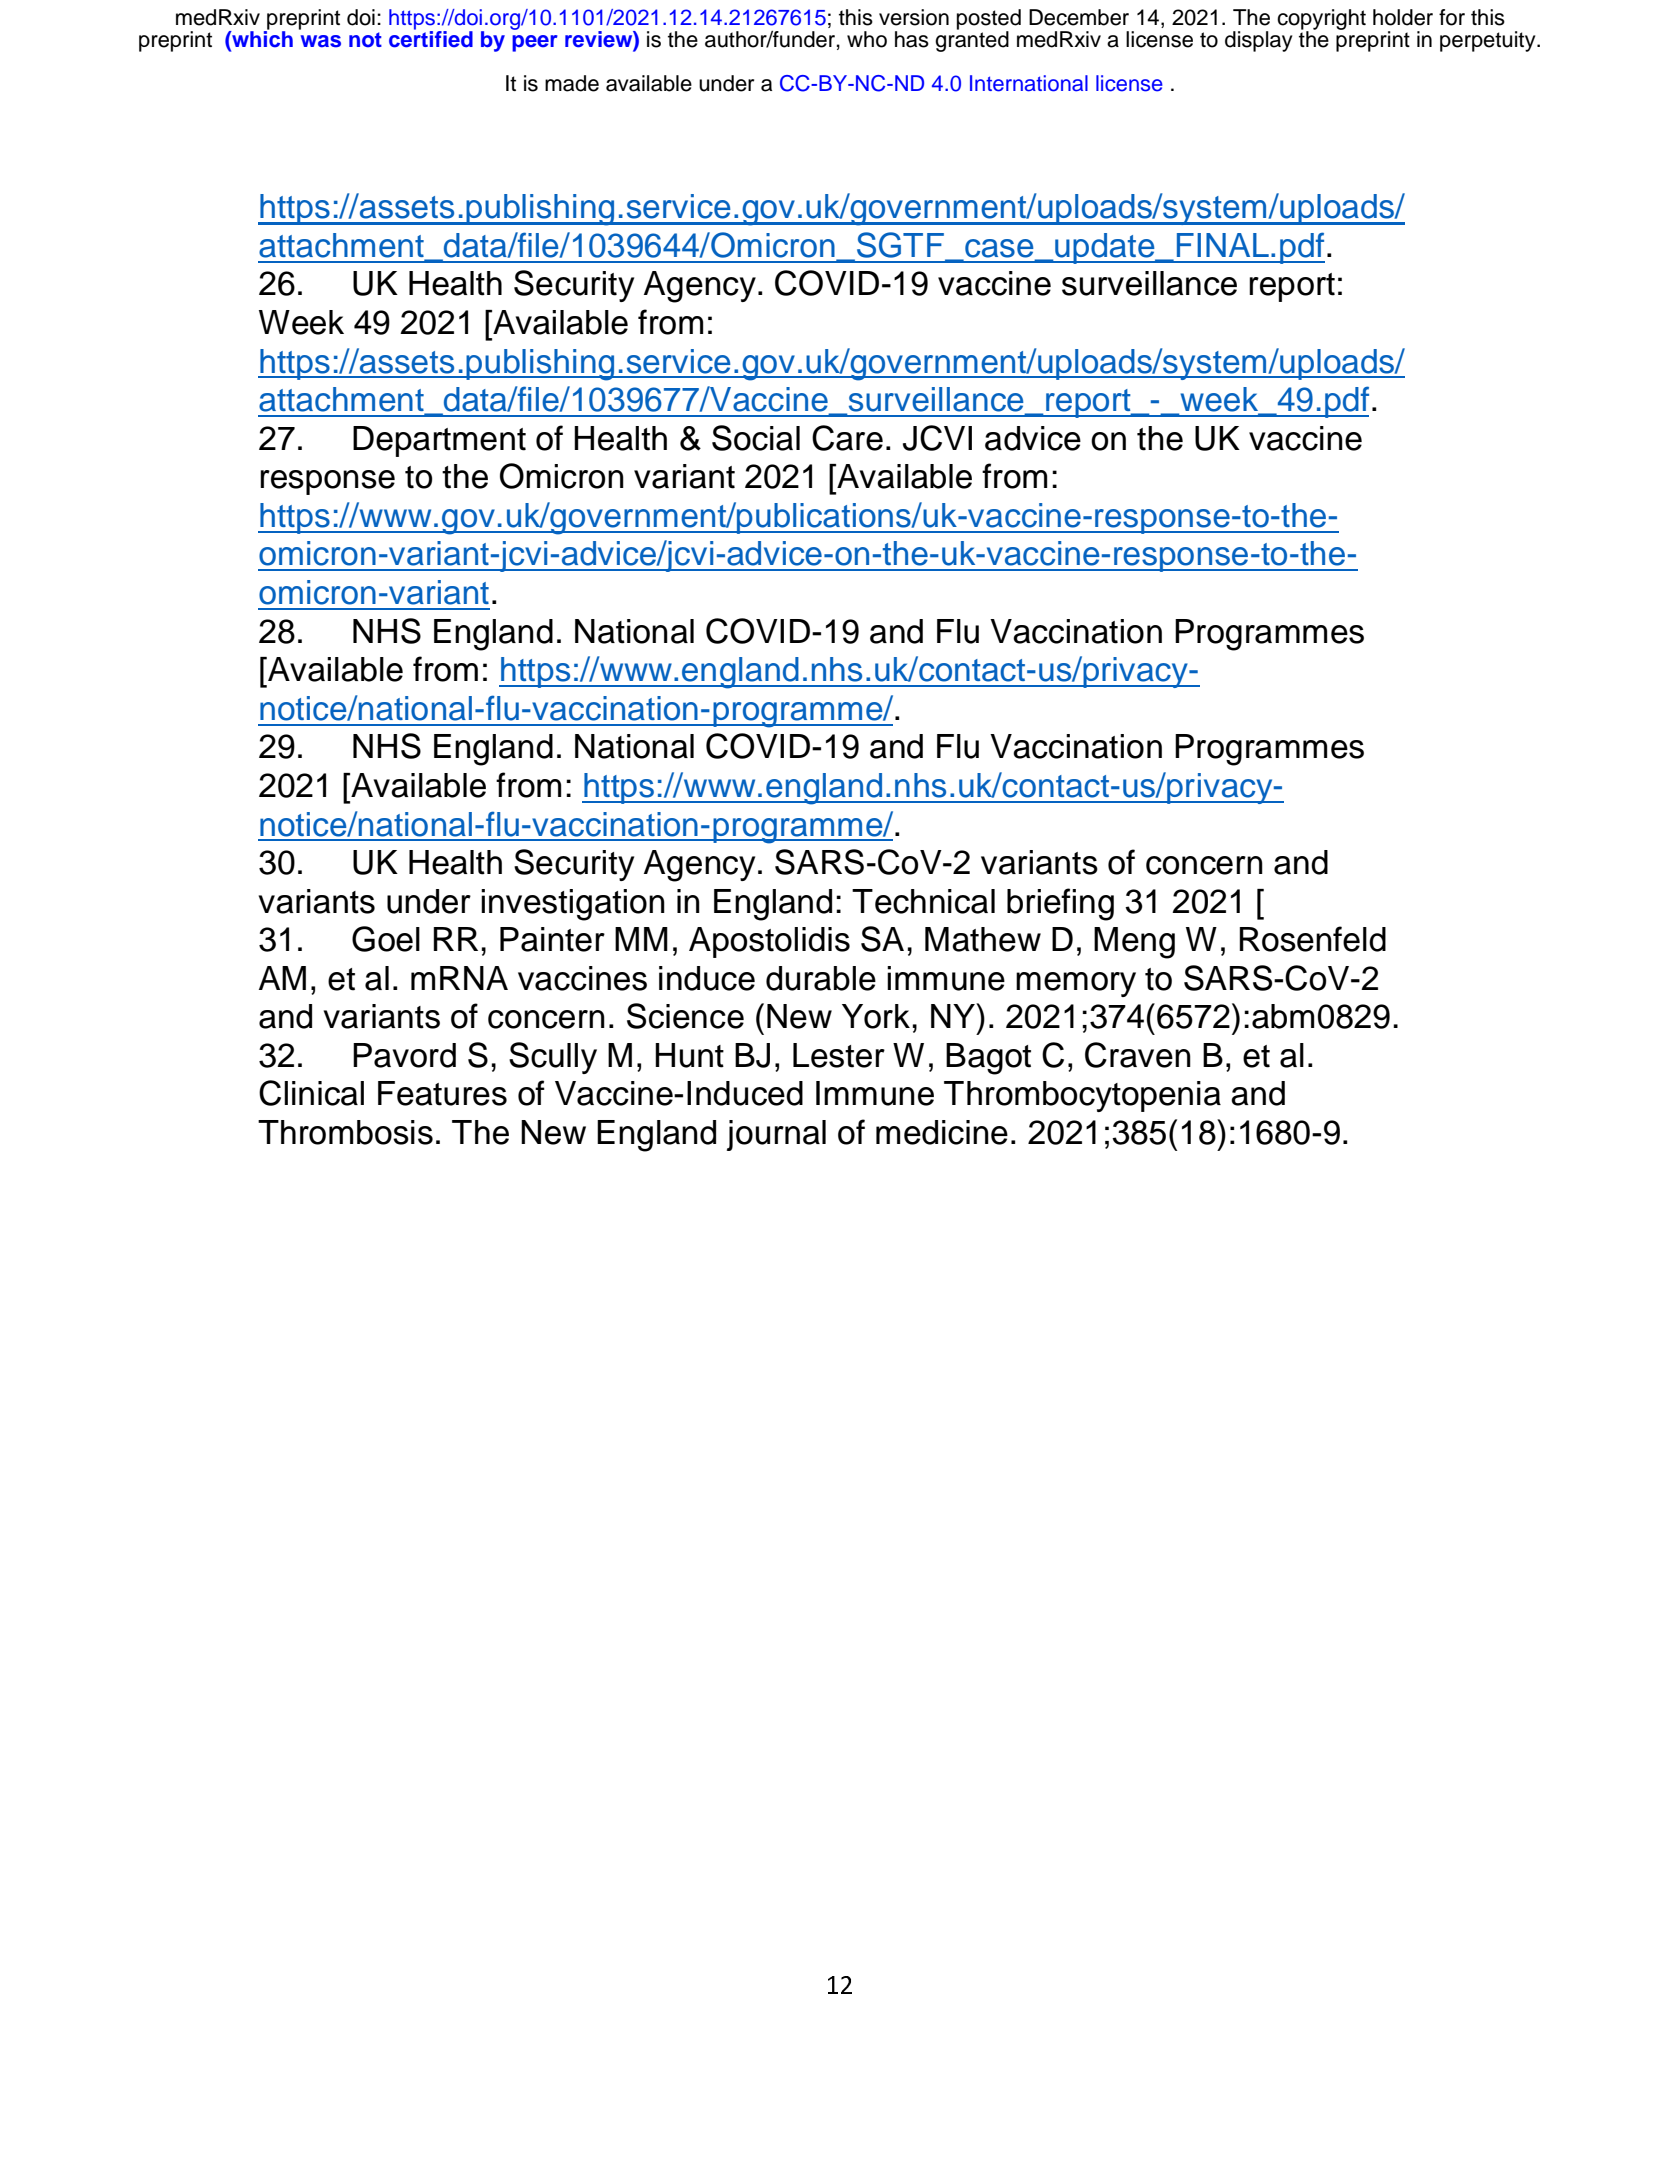 Image resolution: width=1680 pixels, height=2174 pixels. I want to click on Care, so click(847, 438).
